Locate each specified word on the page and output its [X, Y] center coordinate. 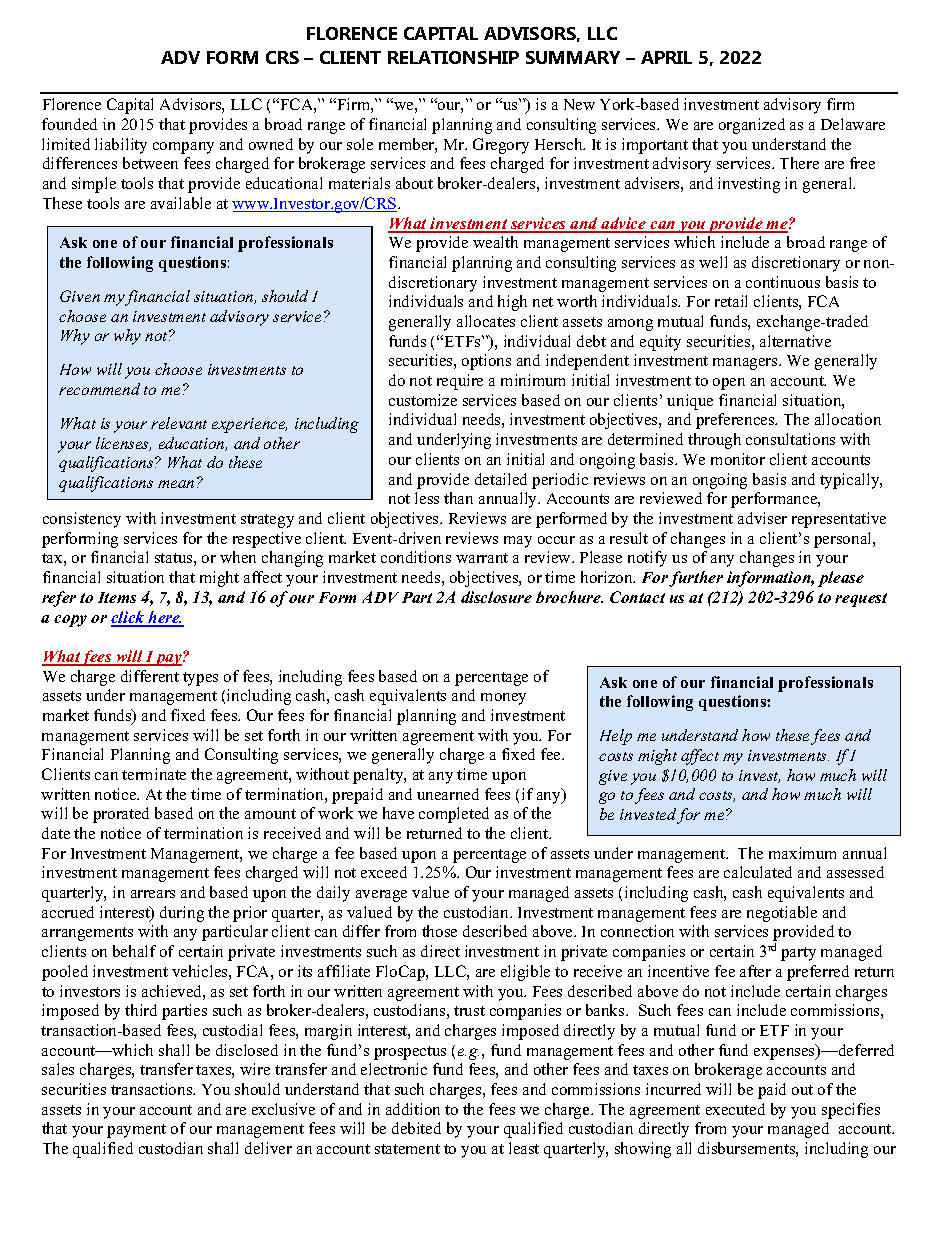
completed [454, 815]
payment [136, 1131]
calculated [758, 872]
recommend [99, 389]
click [129, 618]
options [486, 362]
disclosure [496, 597]
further [696, 579]
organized [752, 126]
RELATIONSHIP [453, 57]
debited [416, 1128]
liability [121, 146]
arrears [153, 894]
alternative [795, 341]
